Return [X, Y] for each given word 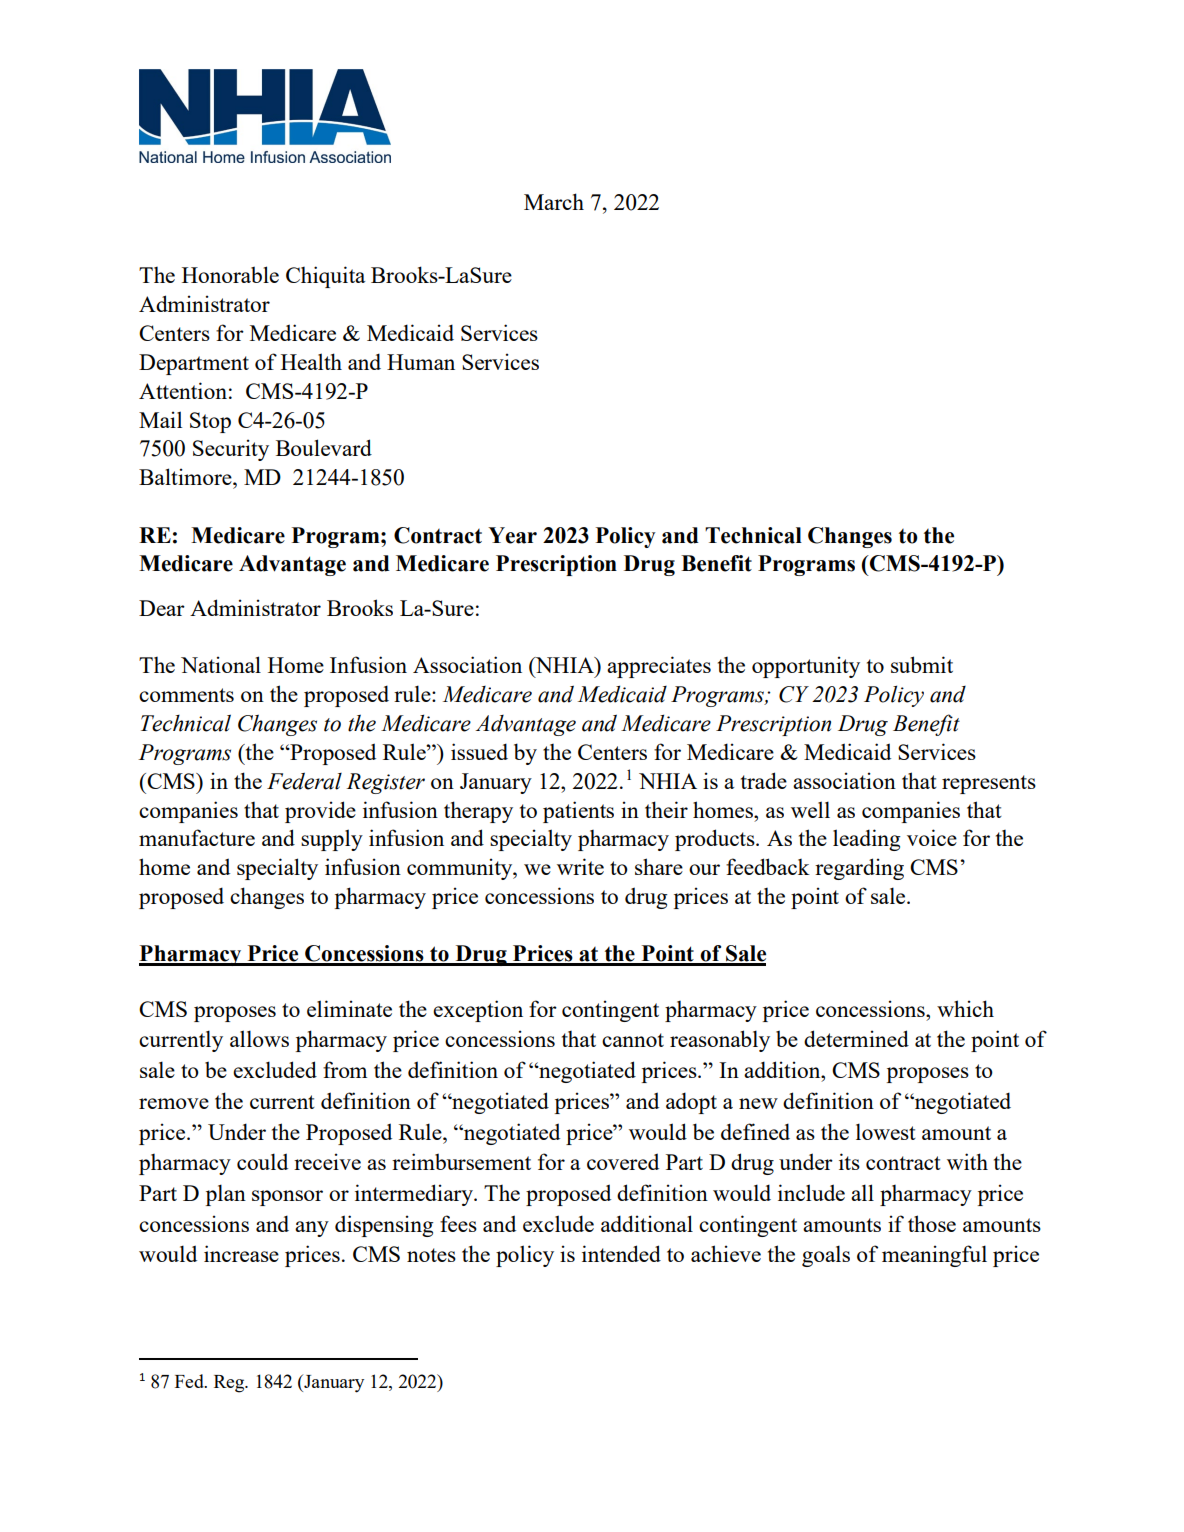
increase [241, 1253]
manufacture [197, 837]
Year [512, 535]
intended [621, 1253]
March [554, 201]
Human [421, 362]
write [580, 866]
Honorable [230, 274]
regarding [859, 869]
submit [922, 664]
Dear [162, 608]
